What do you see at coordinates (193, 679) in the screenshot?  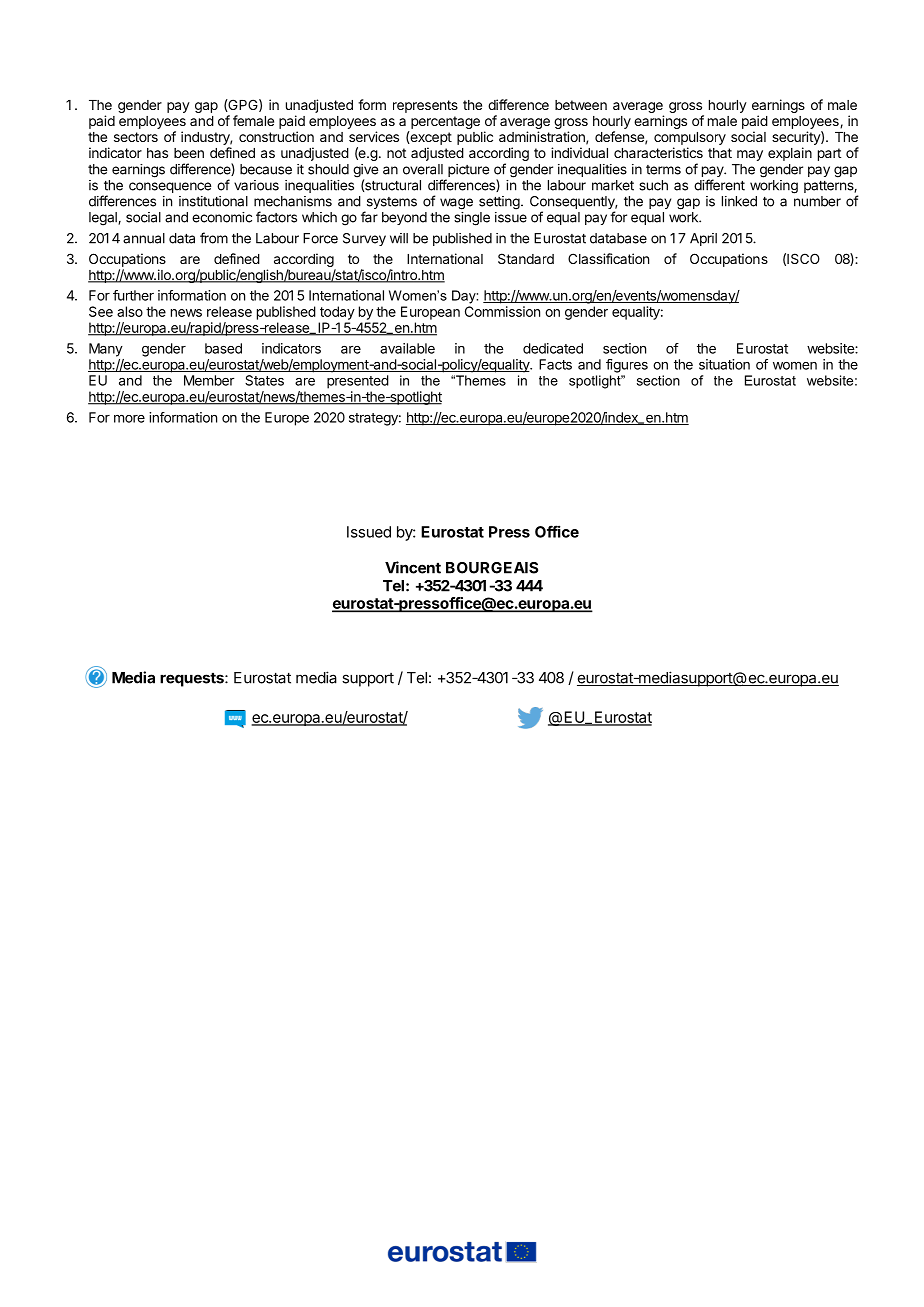 I see `requests` at bounding box center [193, 679].
